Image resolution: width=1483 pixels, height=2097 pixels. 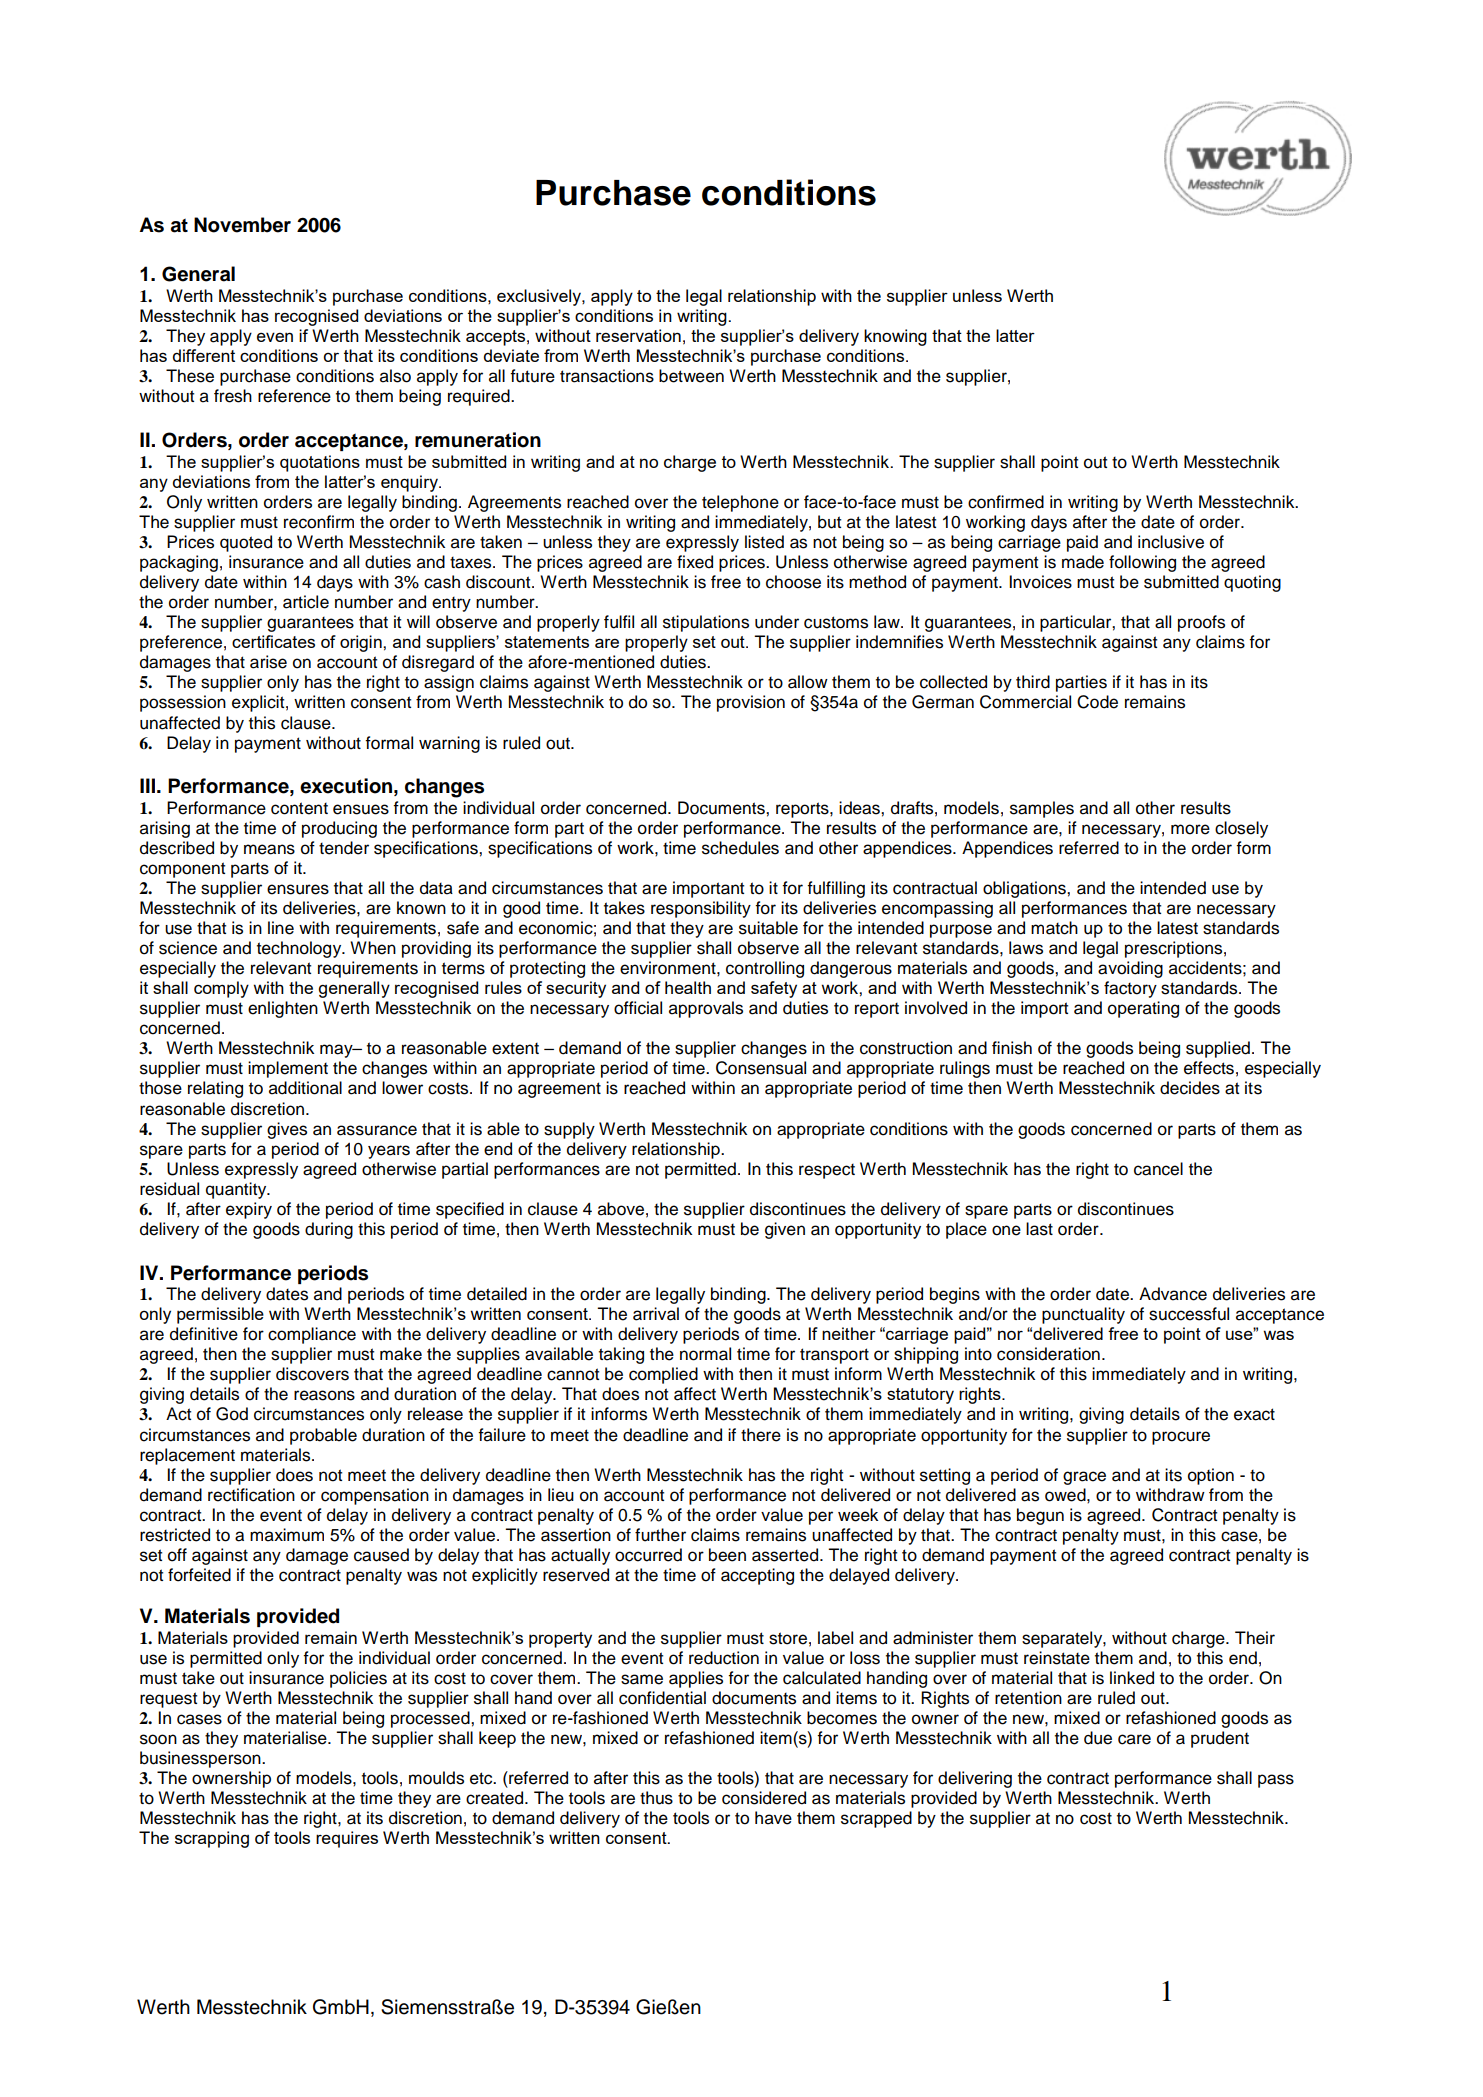 I want to click on approvals, so click(x=706, y=1009).
